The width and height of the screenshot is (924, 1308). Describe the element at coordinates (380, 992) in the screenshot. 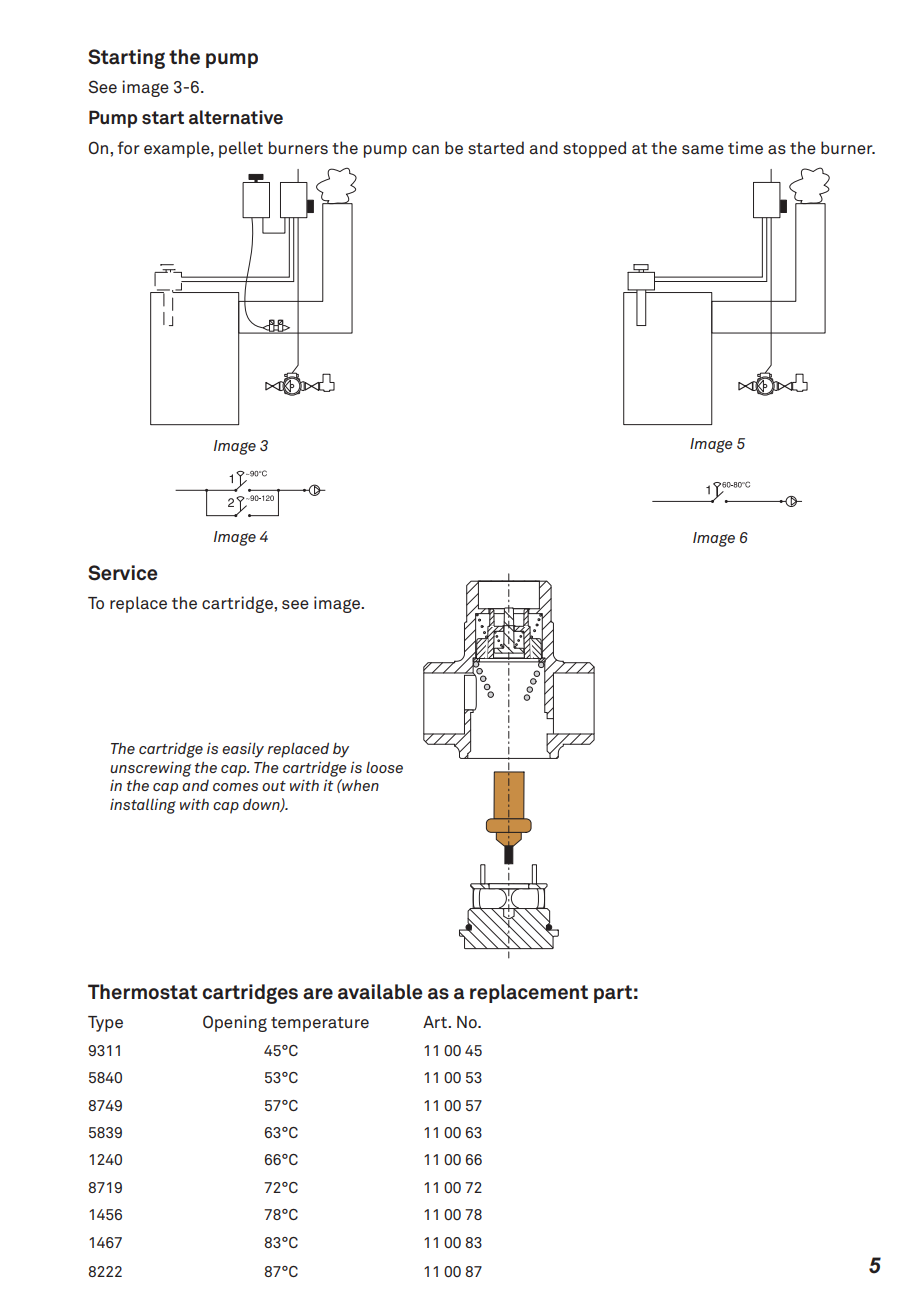

I see `available` at that location.
